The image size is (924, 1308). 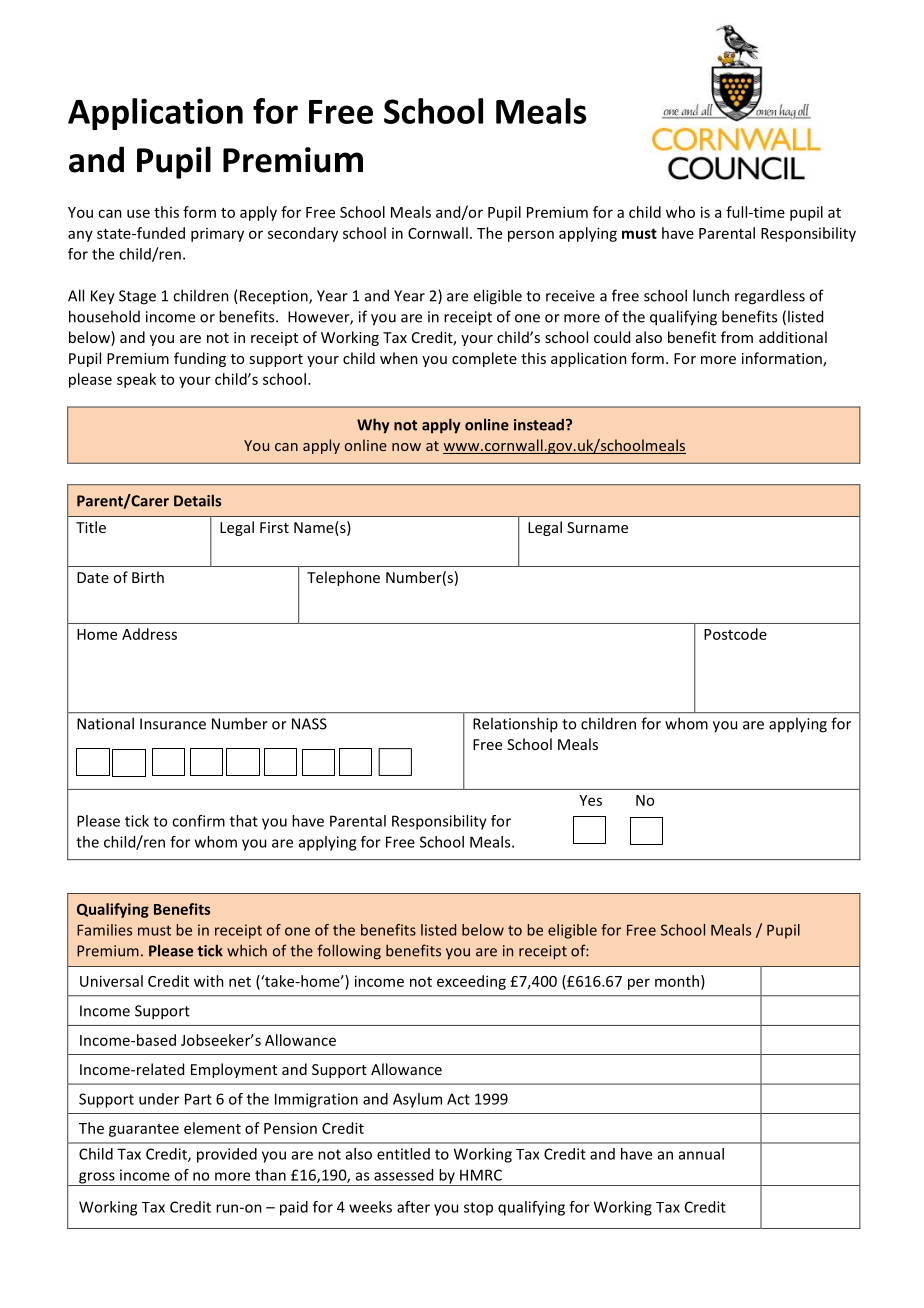 What do you see at coordinates (137, 297) in the document?
I see `Stage` at bounding box center [137, 297].
